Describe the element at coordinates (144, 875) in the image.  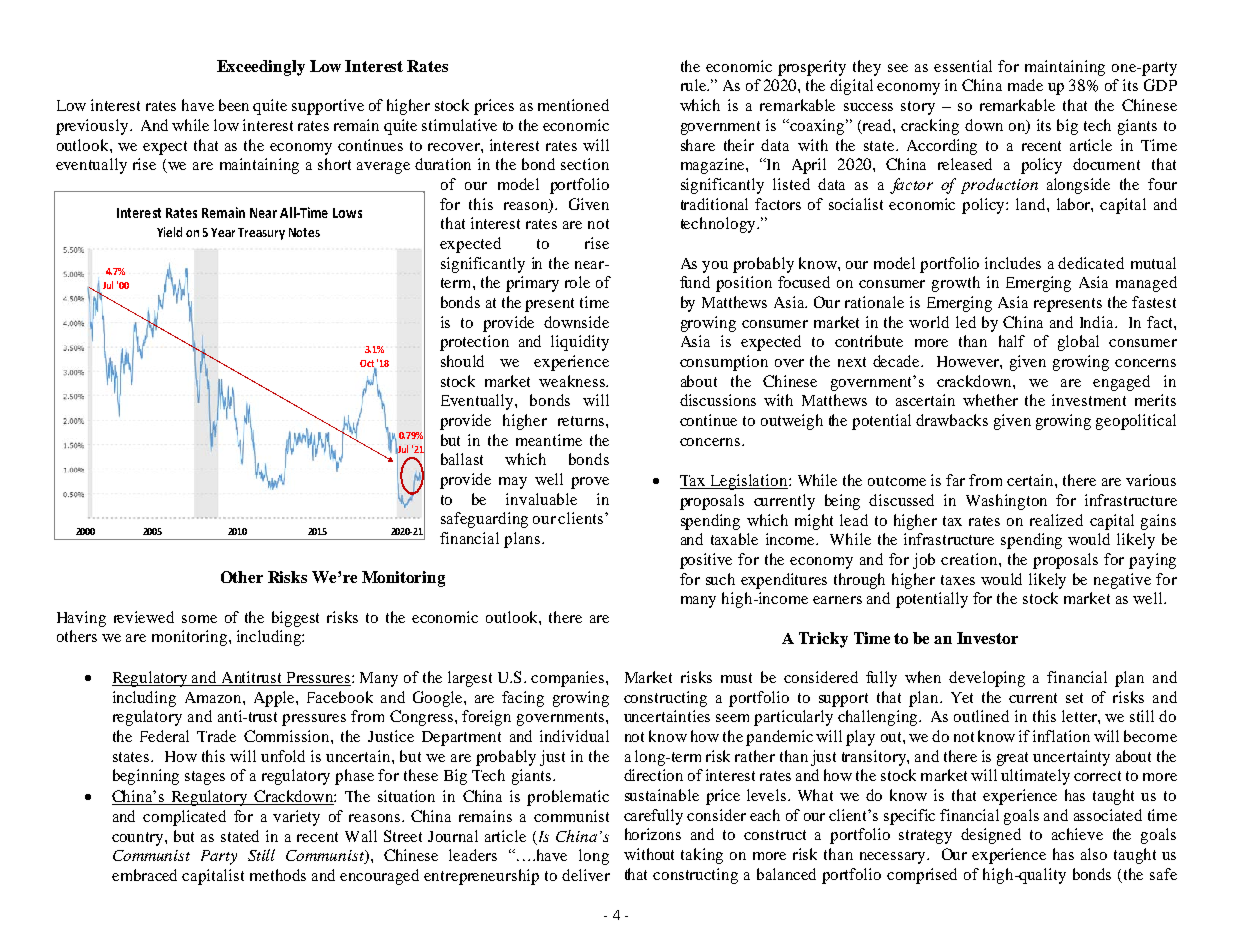
I see `embraced` at that location.
